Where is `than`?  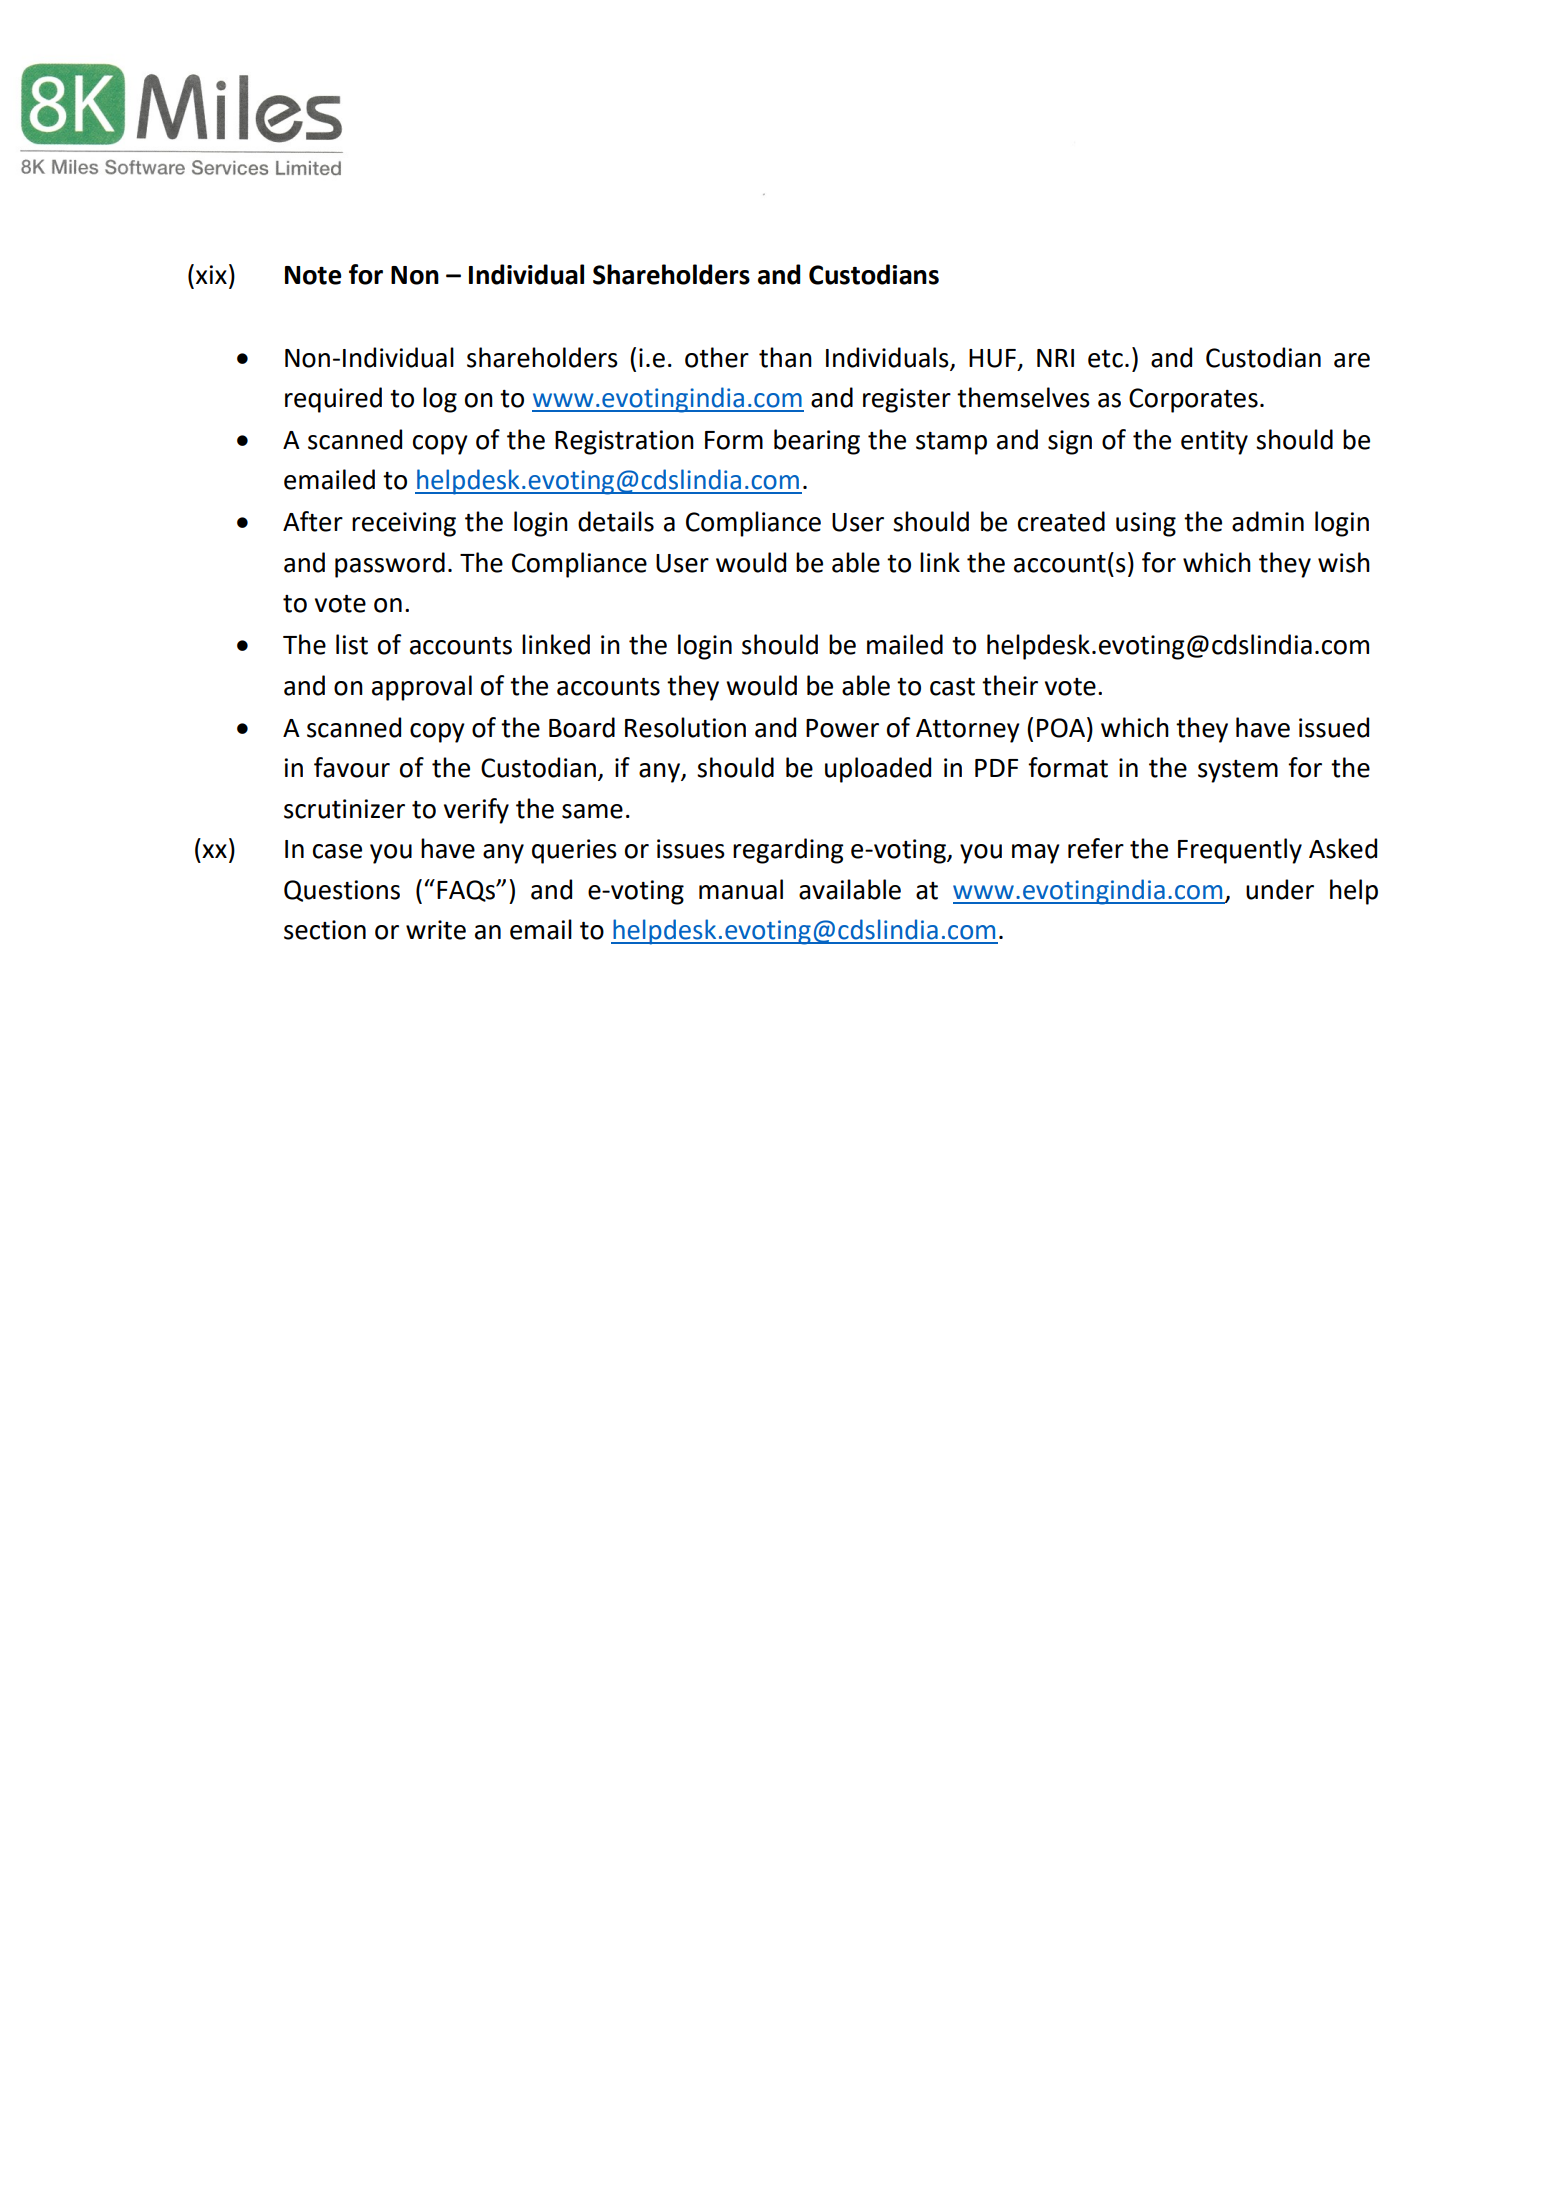 than is located at coordinates (785, 357).
